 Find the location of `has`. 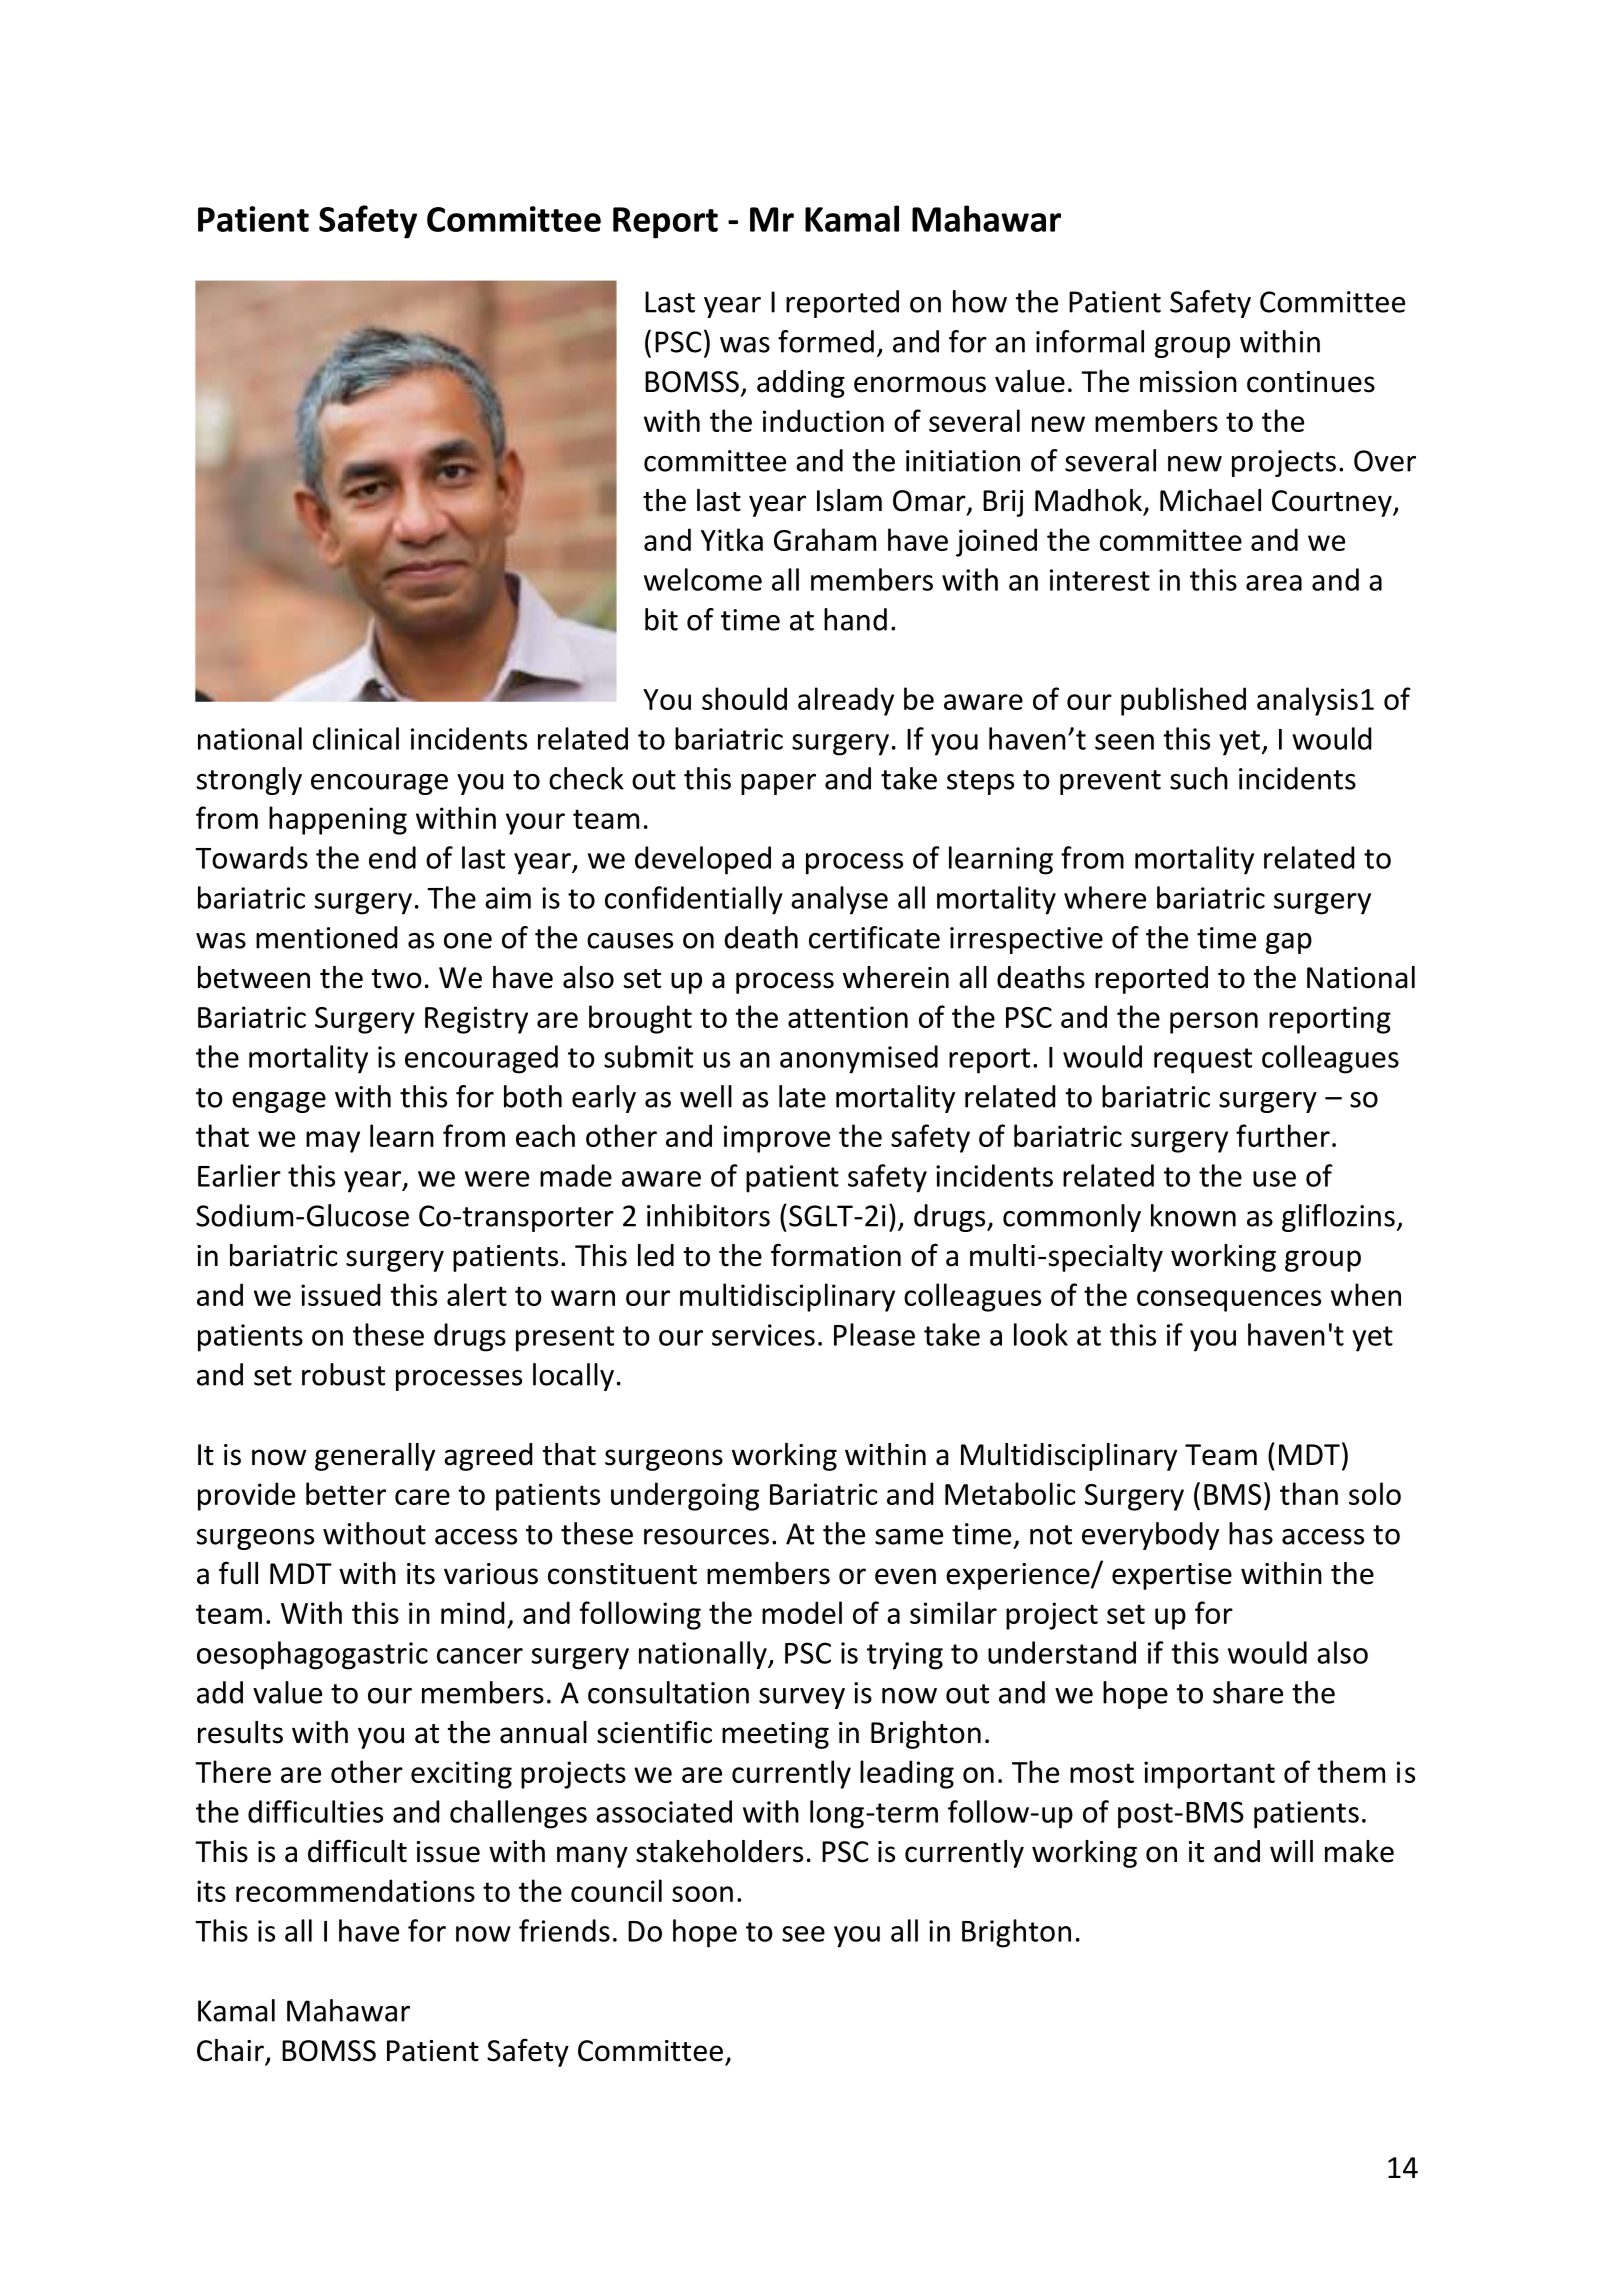

has is located at coordinates (1251, 1533).
